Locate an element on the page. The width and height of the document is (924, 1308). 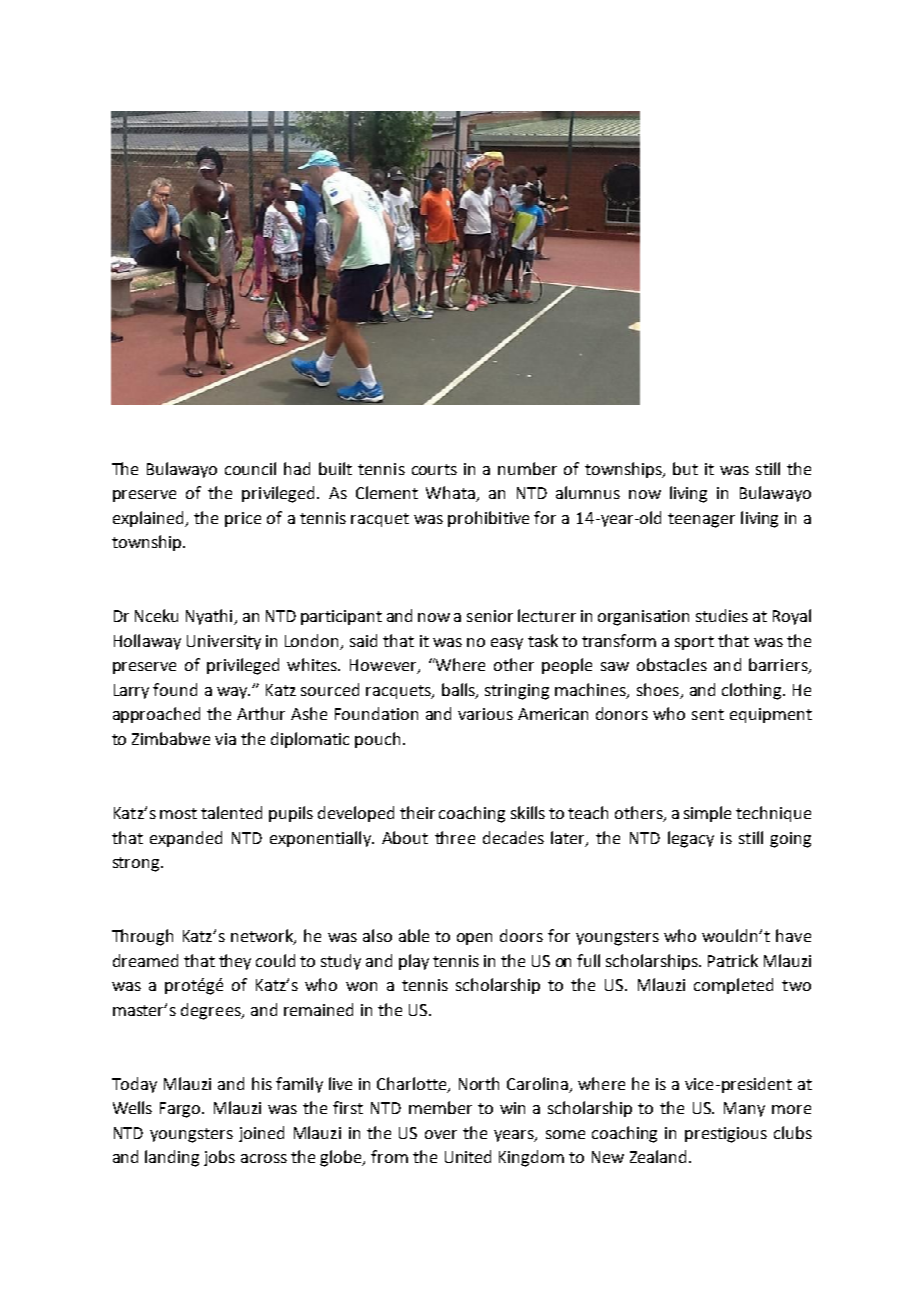
their is located at coordinates (417, 812).
